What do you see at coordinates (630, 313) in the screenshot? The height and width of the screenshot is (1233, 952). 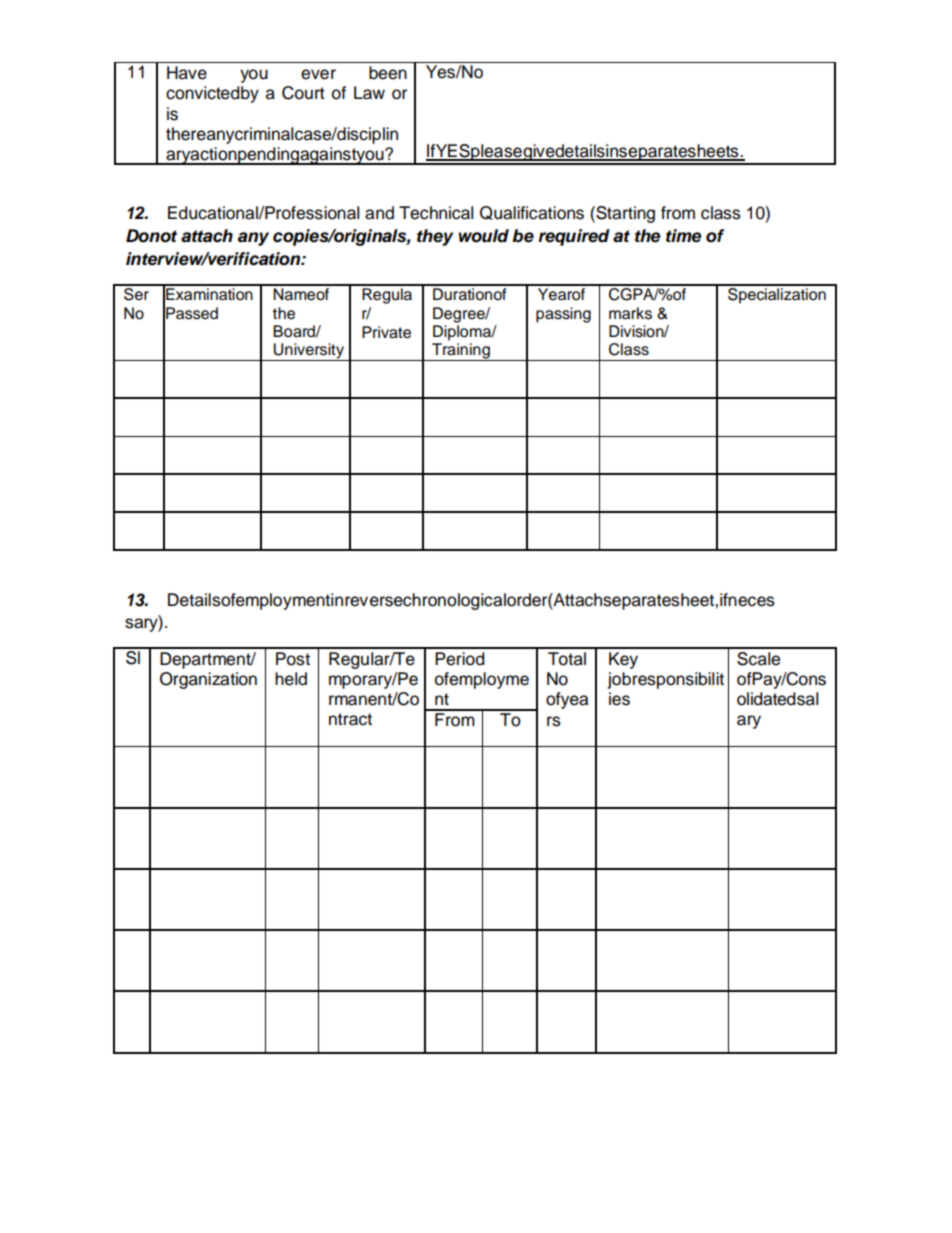 I see `marks` at bounding box center [630, 313].
